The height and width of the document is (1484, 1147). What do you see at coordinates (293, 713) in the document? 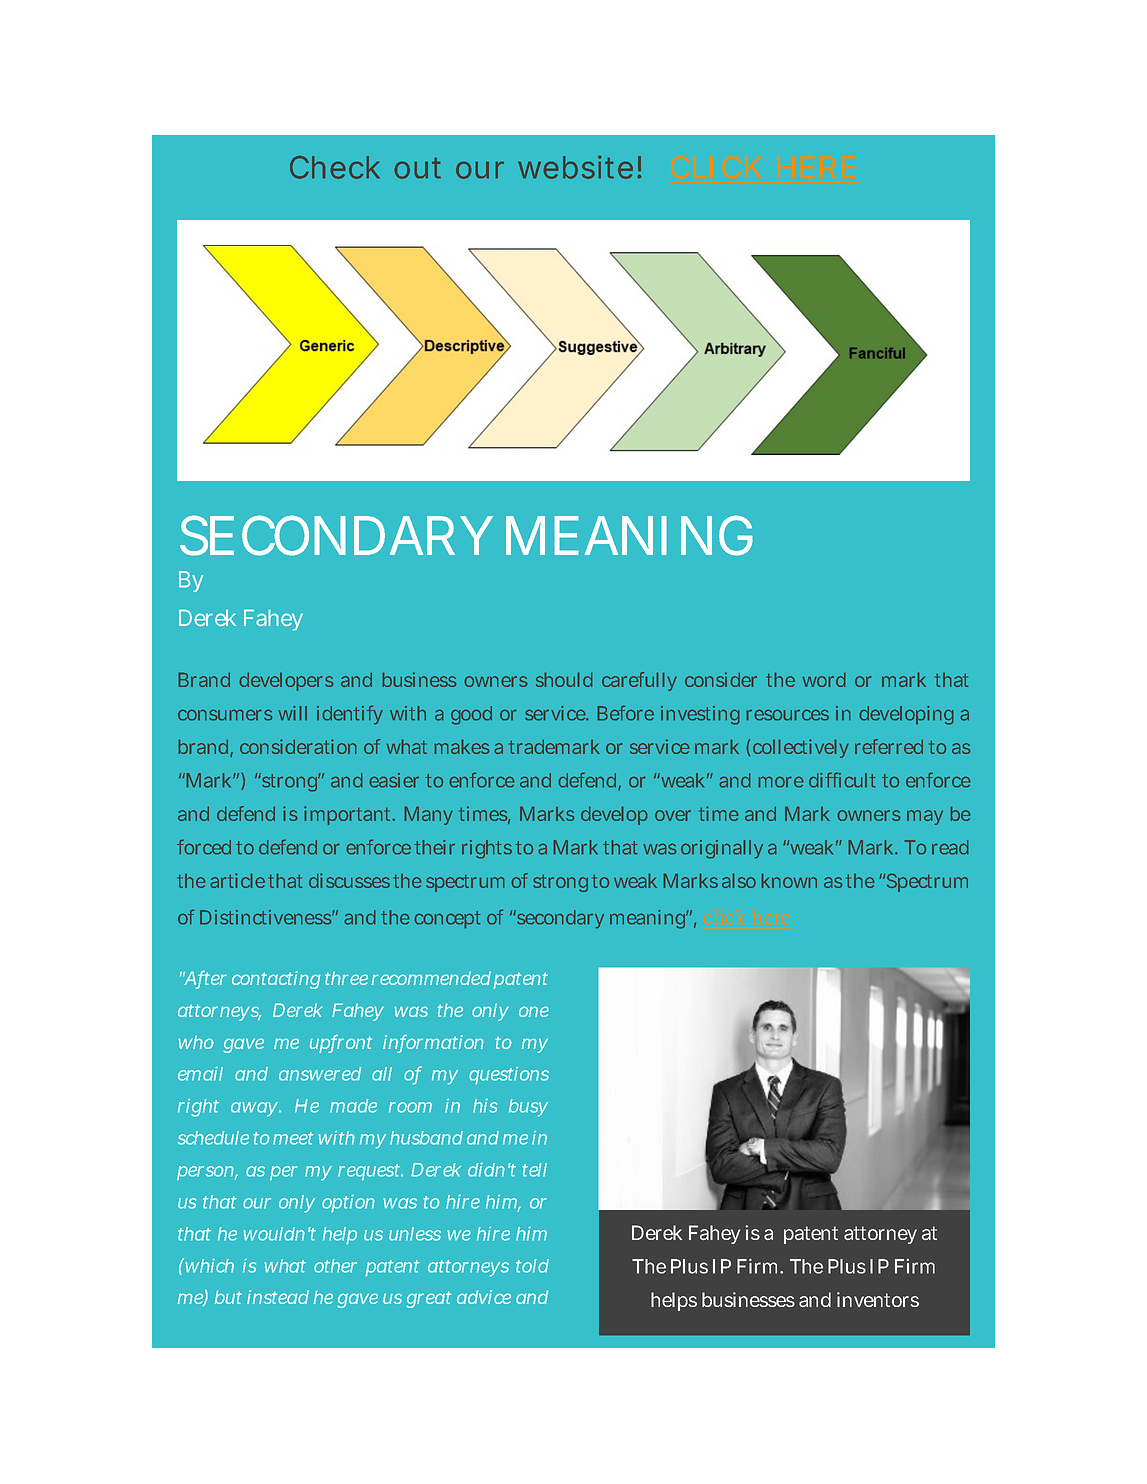
I see `will` at bounding box center [293, 713].
